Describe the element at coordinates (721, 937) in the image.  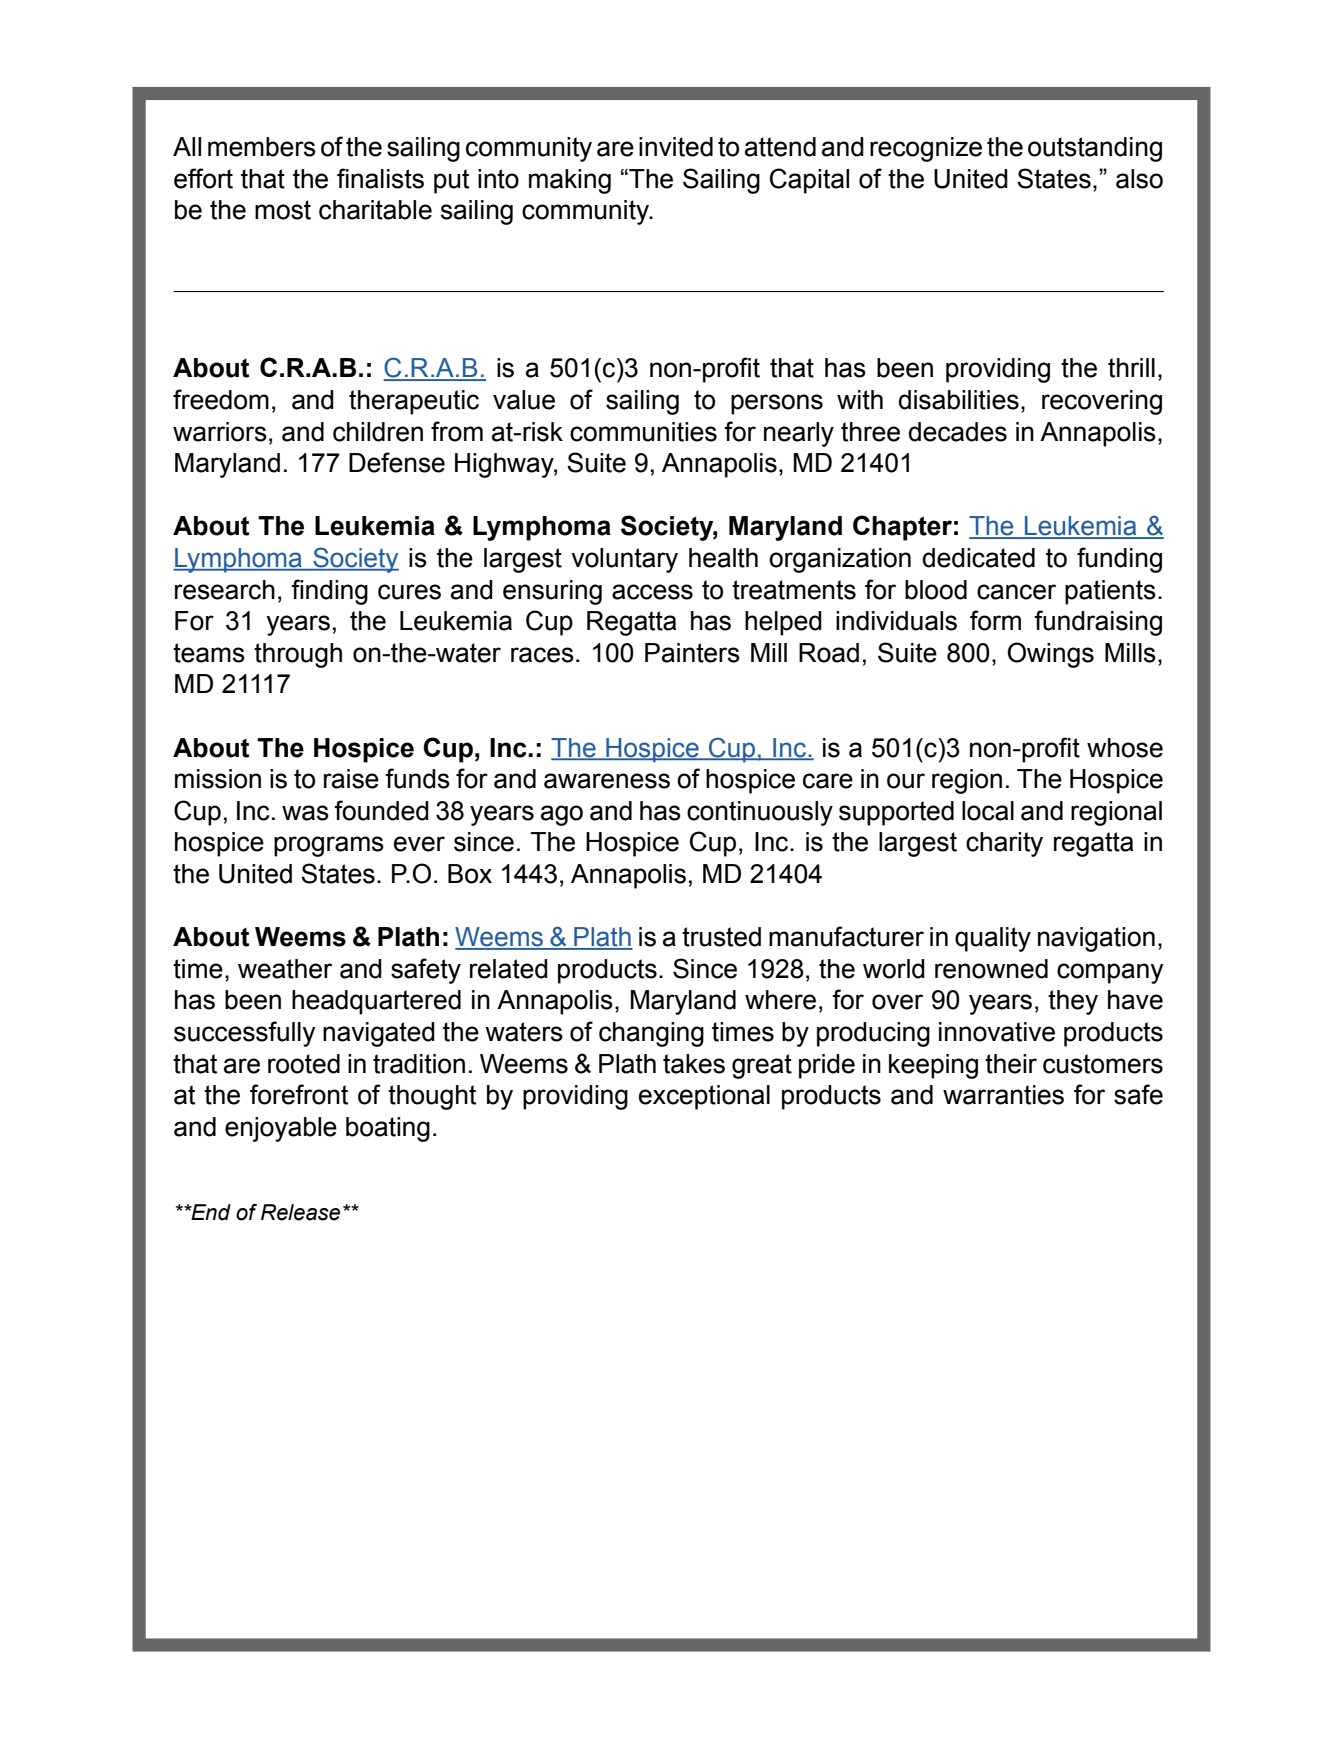
I see `trusted` at that location.
